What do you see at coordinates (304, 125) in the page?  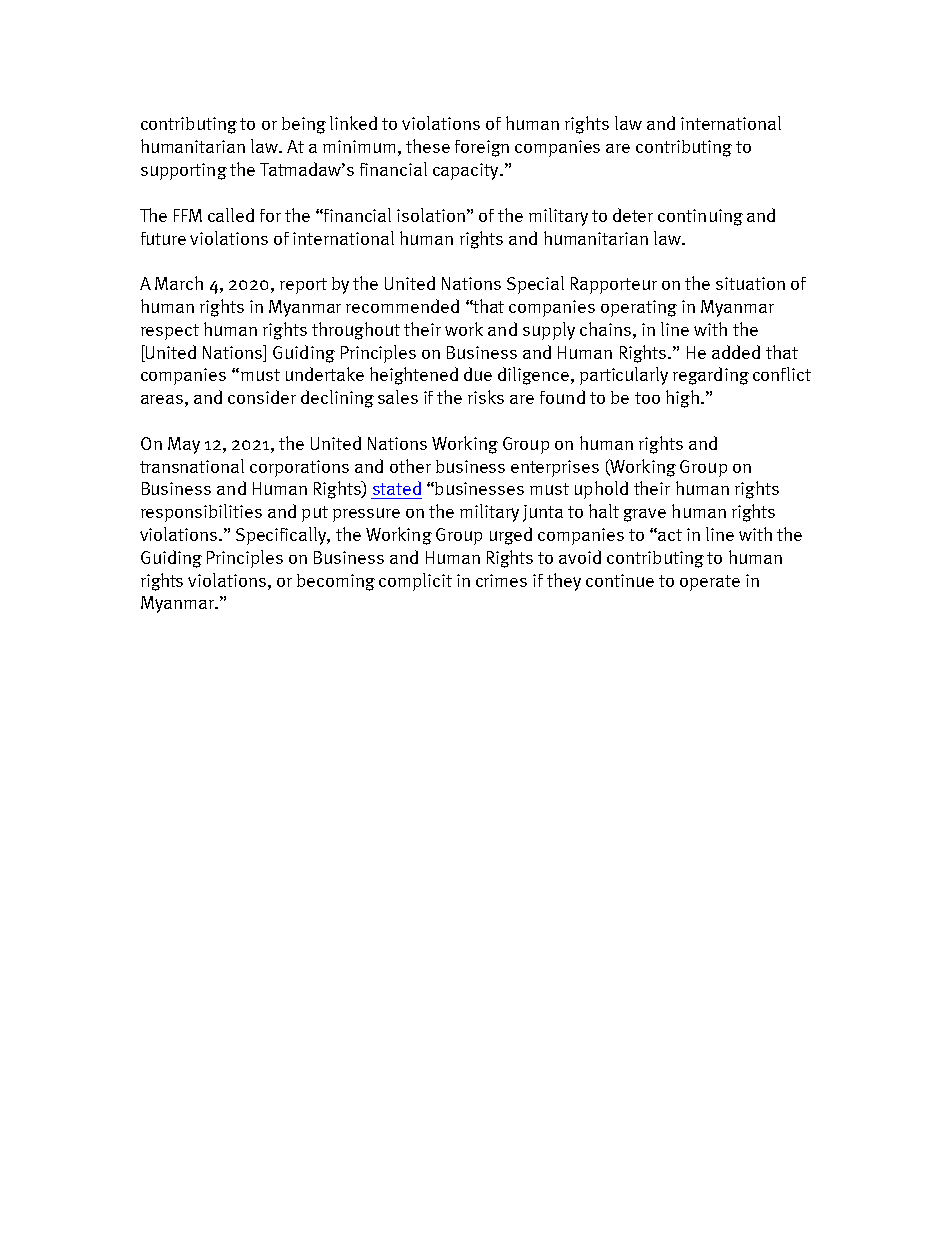 I see `being` at bounding box center [304, 125].
